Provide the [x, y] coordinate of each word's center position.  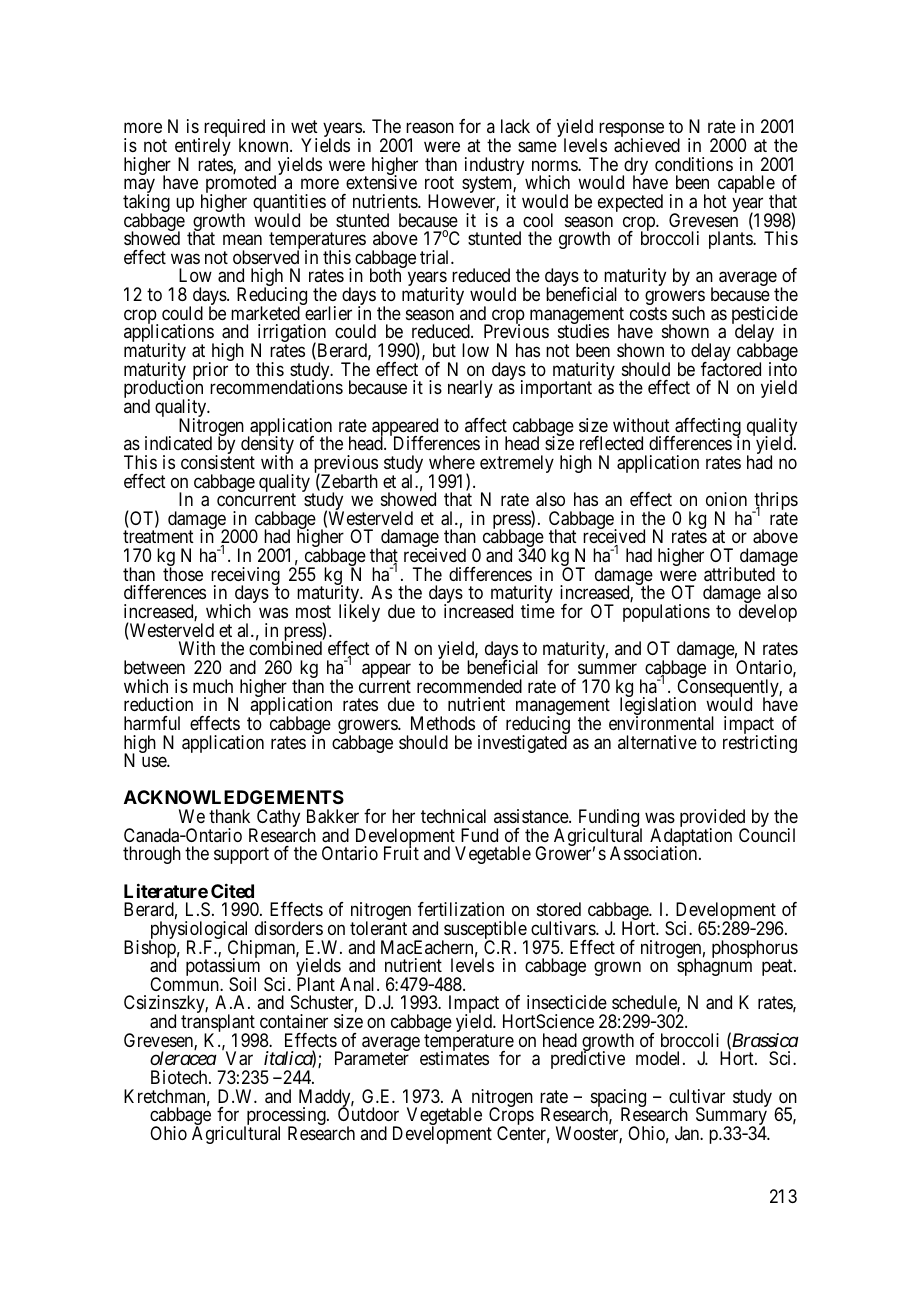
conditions [694, 164]
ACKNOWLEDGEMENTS [234, 797]
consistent [218, 462]
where [452, 462]
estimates [454, 1058]
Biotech [180, 1077]
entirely [203, 148]
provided [714, 819]
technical [453, 816]
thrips [775, 502]
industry [494, 167]
